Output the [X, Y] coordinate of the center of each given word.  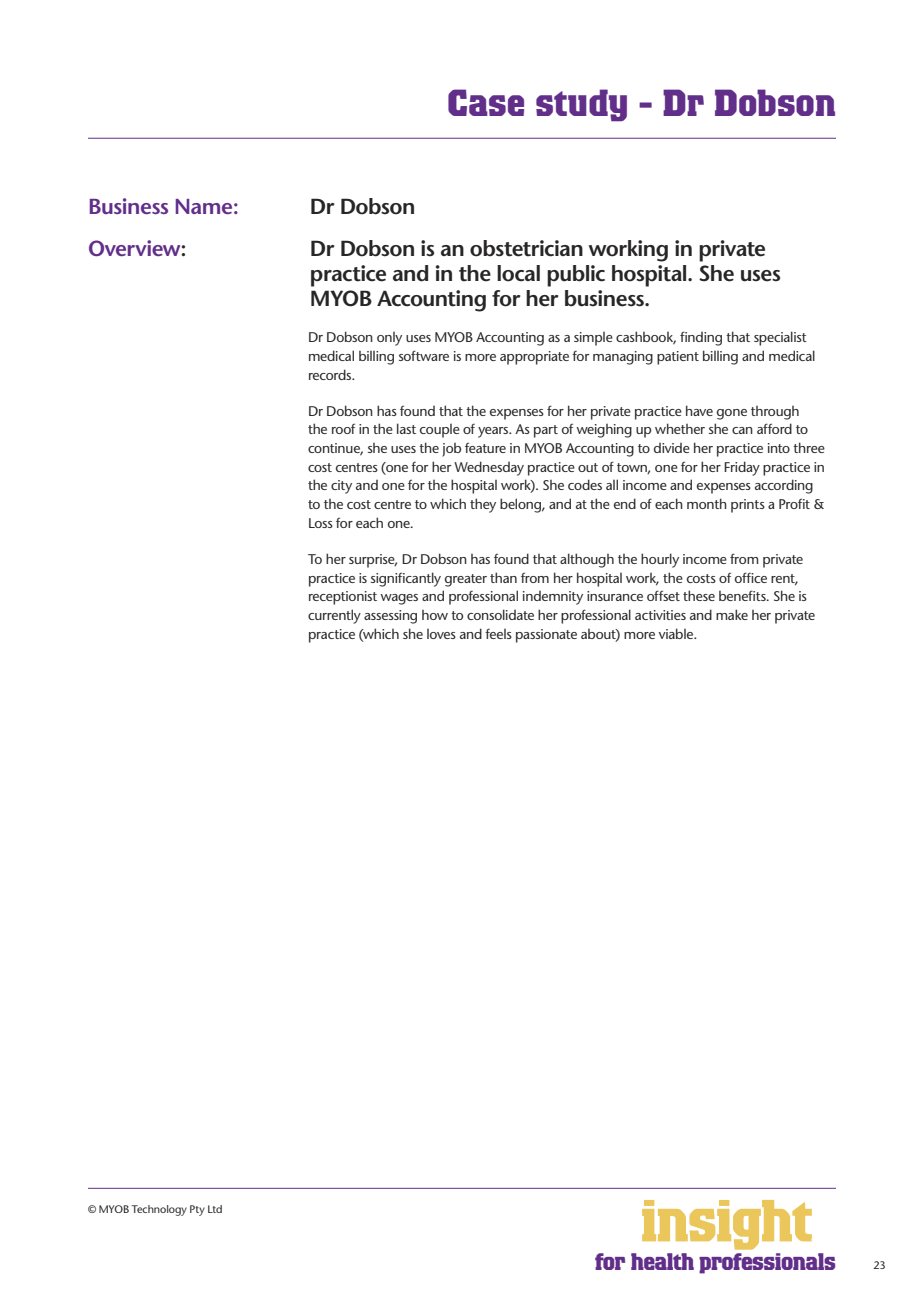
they [483, 505]
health [662, 1261]
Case [486, 102]
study [581, 105]
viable [677, 633]
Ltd [215, 1209]
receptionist [343, 598]
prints [748, 506]
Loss [321, 523]
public [576, 276]
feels [498, 634]
